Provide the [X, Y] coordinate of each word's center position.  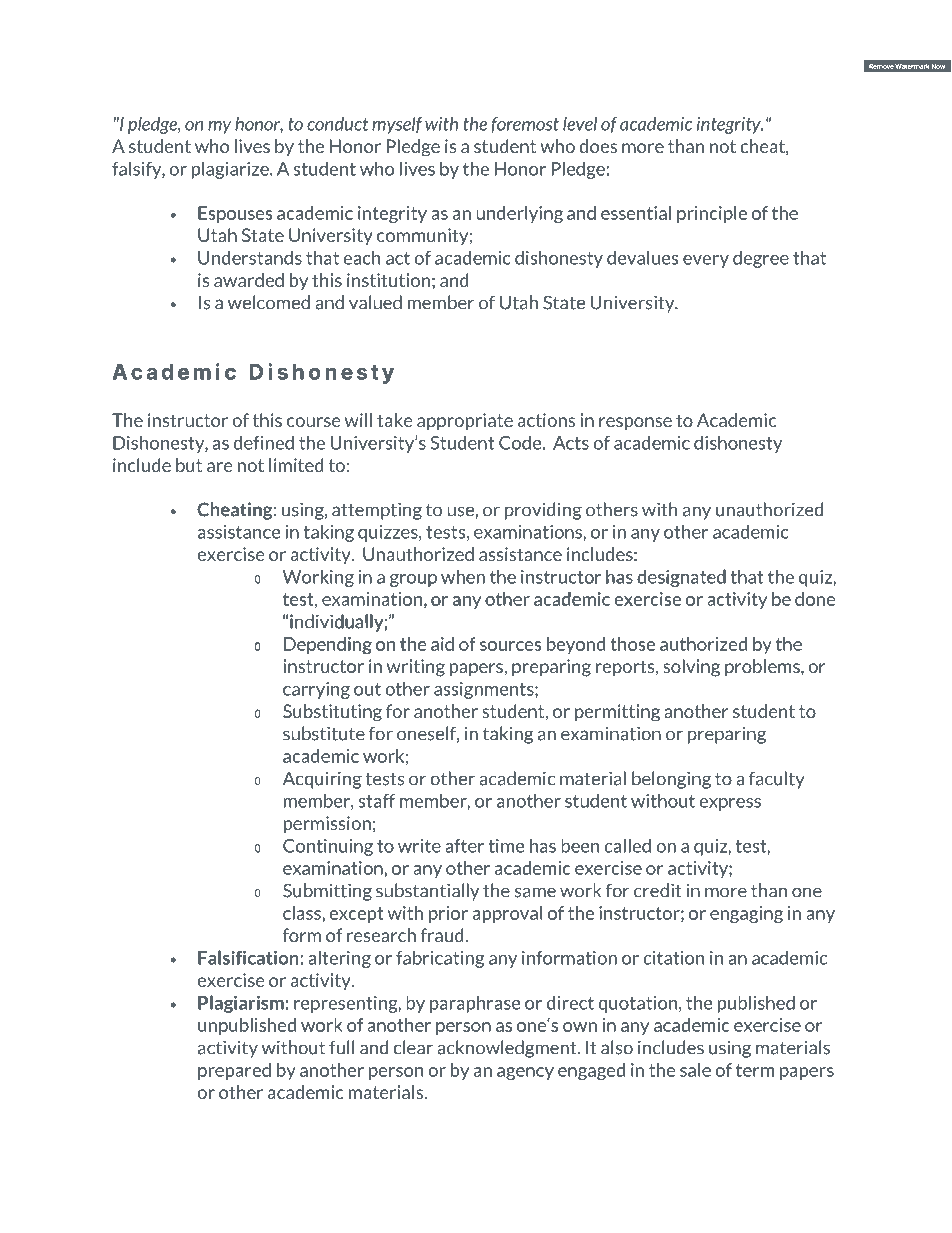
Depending [328, 646]
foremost [525, 125]
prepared [234, 1071]
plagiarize [231, 170]
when [463, 576]
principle [712, 214]
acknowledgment [508, 1049]
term [755, 1070]
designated [681, 578]
